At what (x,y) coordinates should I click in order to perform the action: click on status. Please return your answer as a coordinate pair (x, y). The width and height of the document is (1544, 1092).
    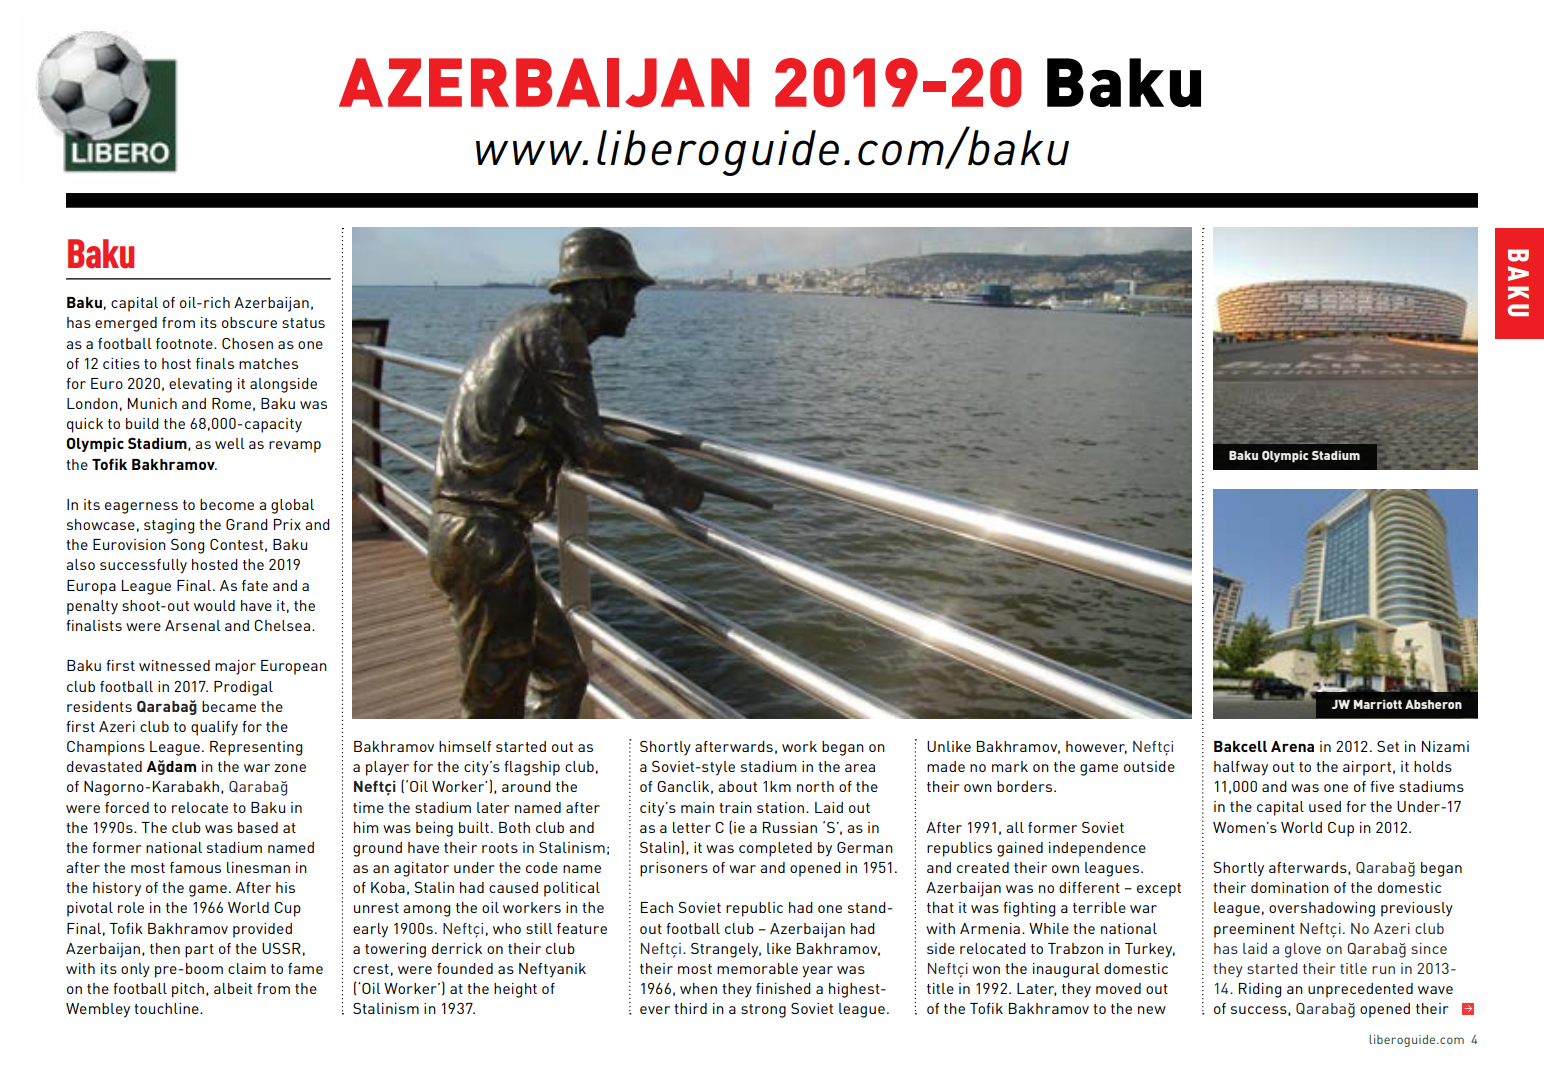
    Looking at the image, I should click on (303, 323).
